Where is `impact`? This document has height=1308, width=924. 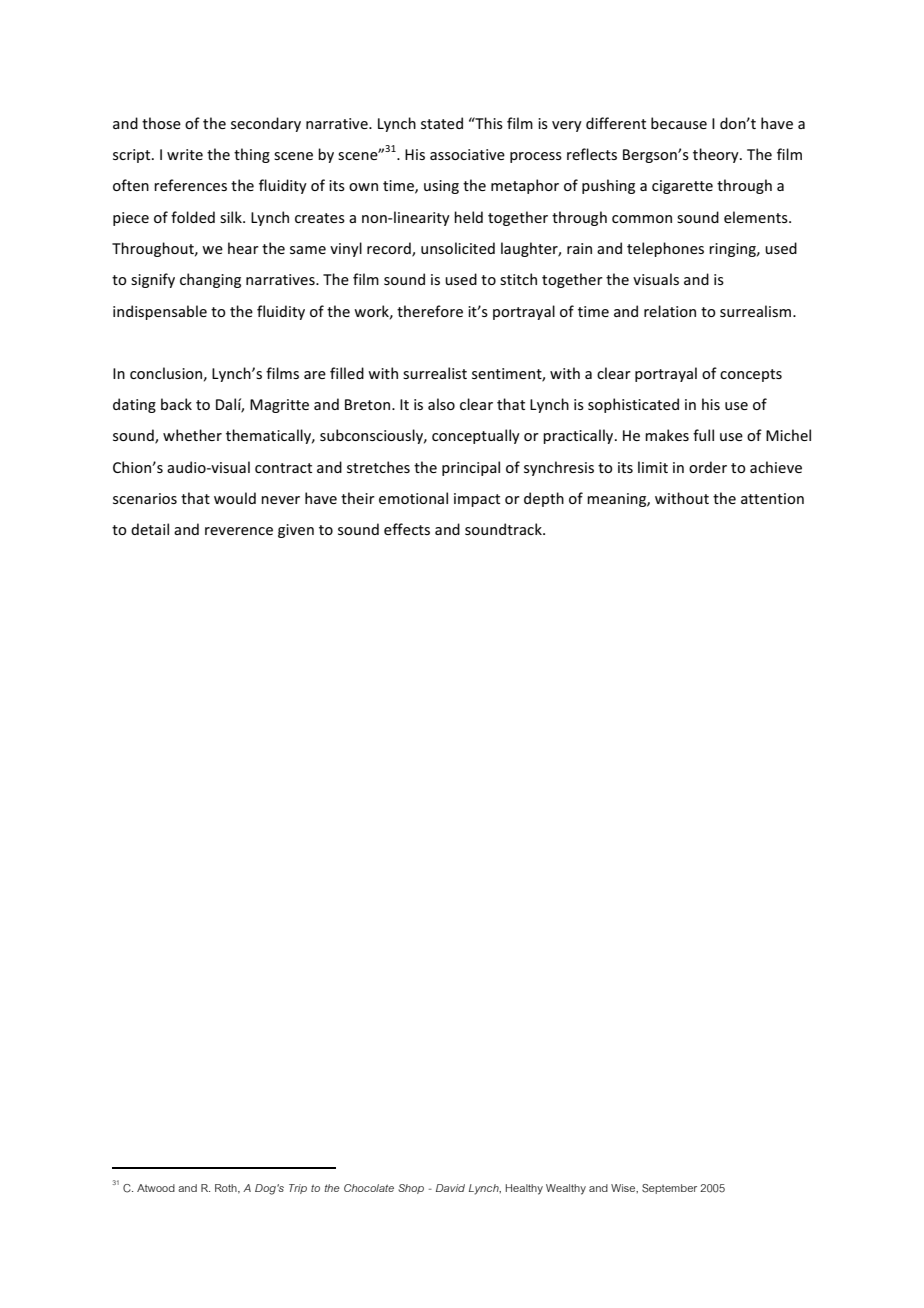
impact is located at coordinates (477, 500).
